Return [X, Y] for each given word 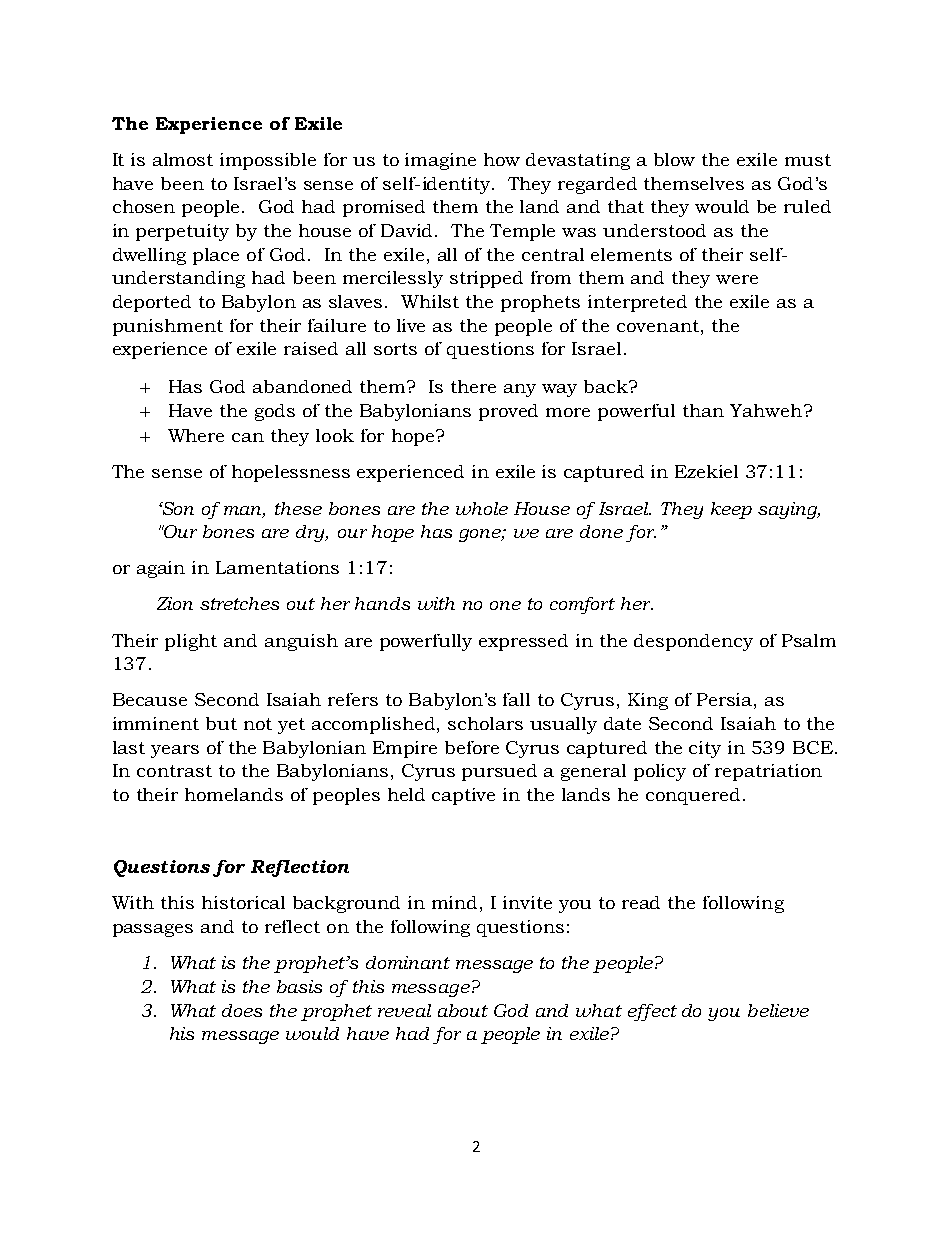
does [242, 1010]
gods [275, 412]
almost [183, 159]
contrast [174, 771]
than [703, 410]
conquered [693, 796]
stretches [239, 603]
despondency [693, 642]
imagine [440, 161]
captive [463, 796]
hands [382, 603]
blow [674, 159]
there [473, 386]
